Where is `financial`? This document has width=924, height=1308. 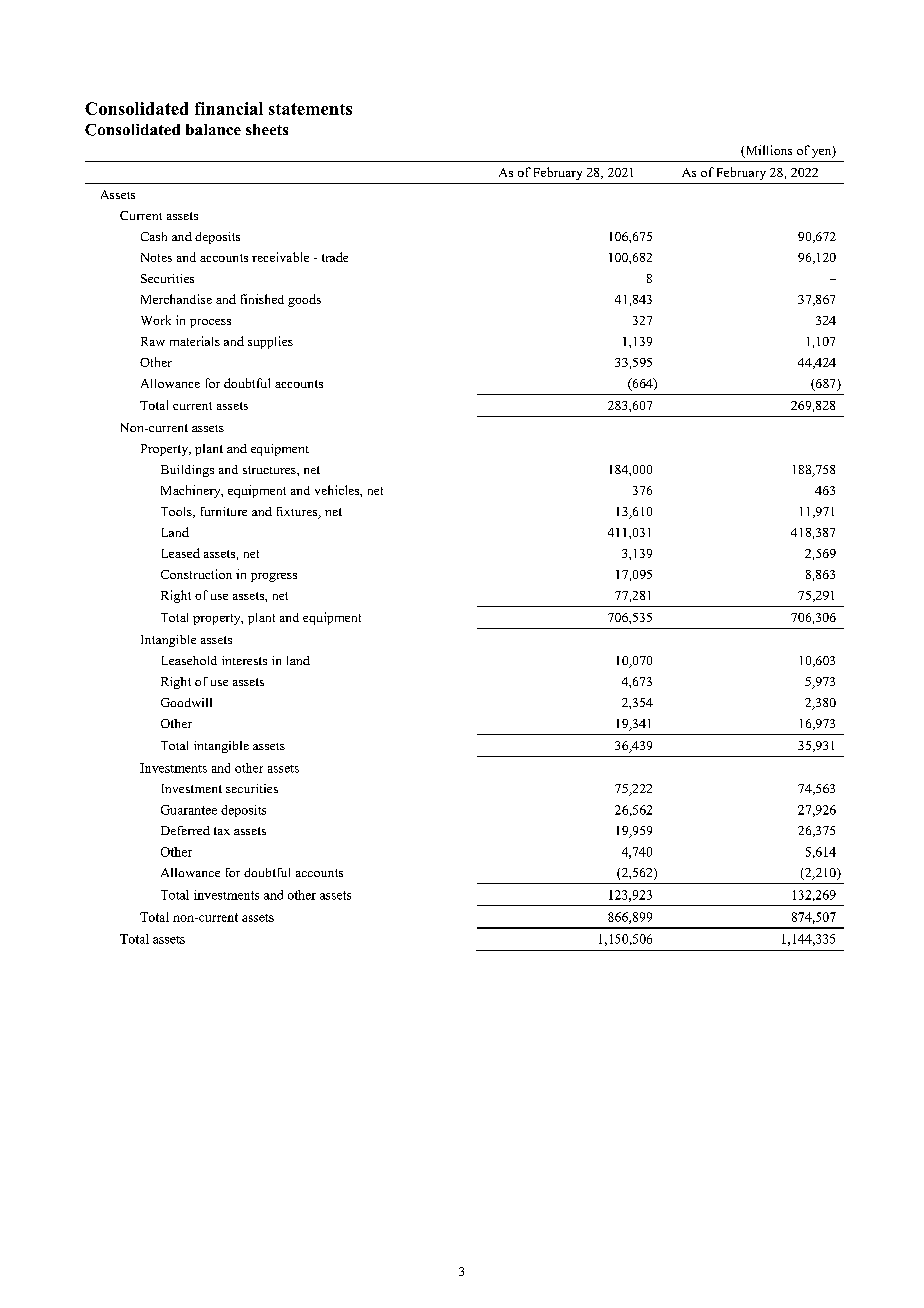 financial is located at coordinates (229, 108).
